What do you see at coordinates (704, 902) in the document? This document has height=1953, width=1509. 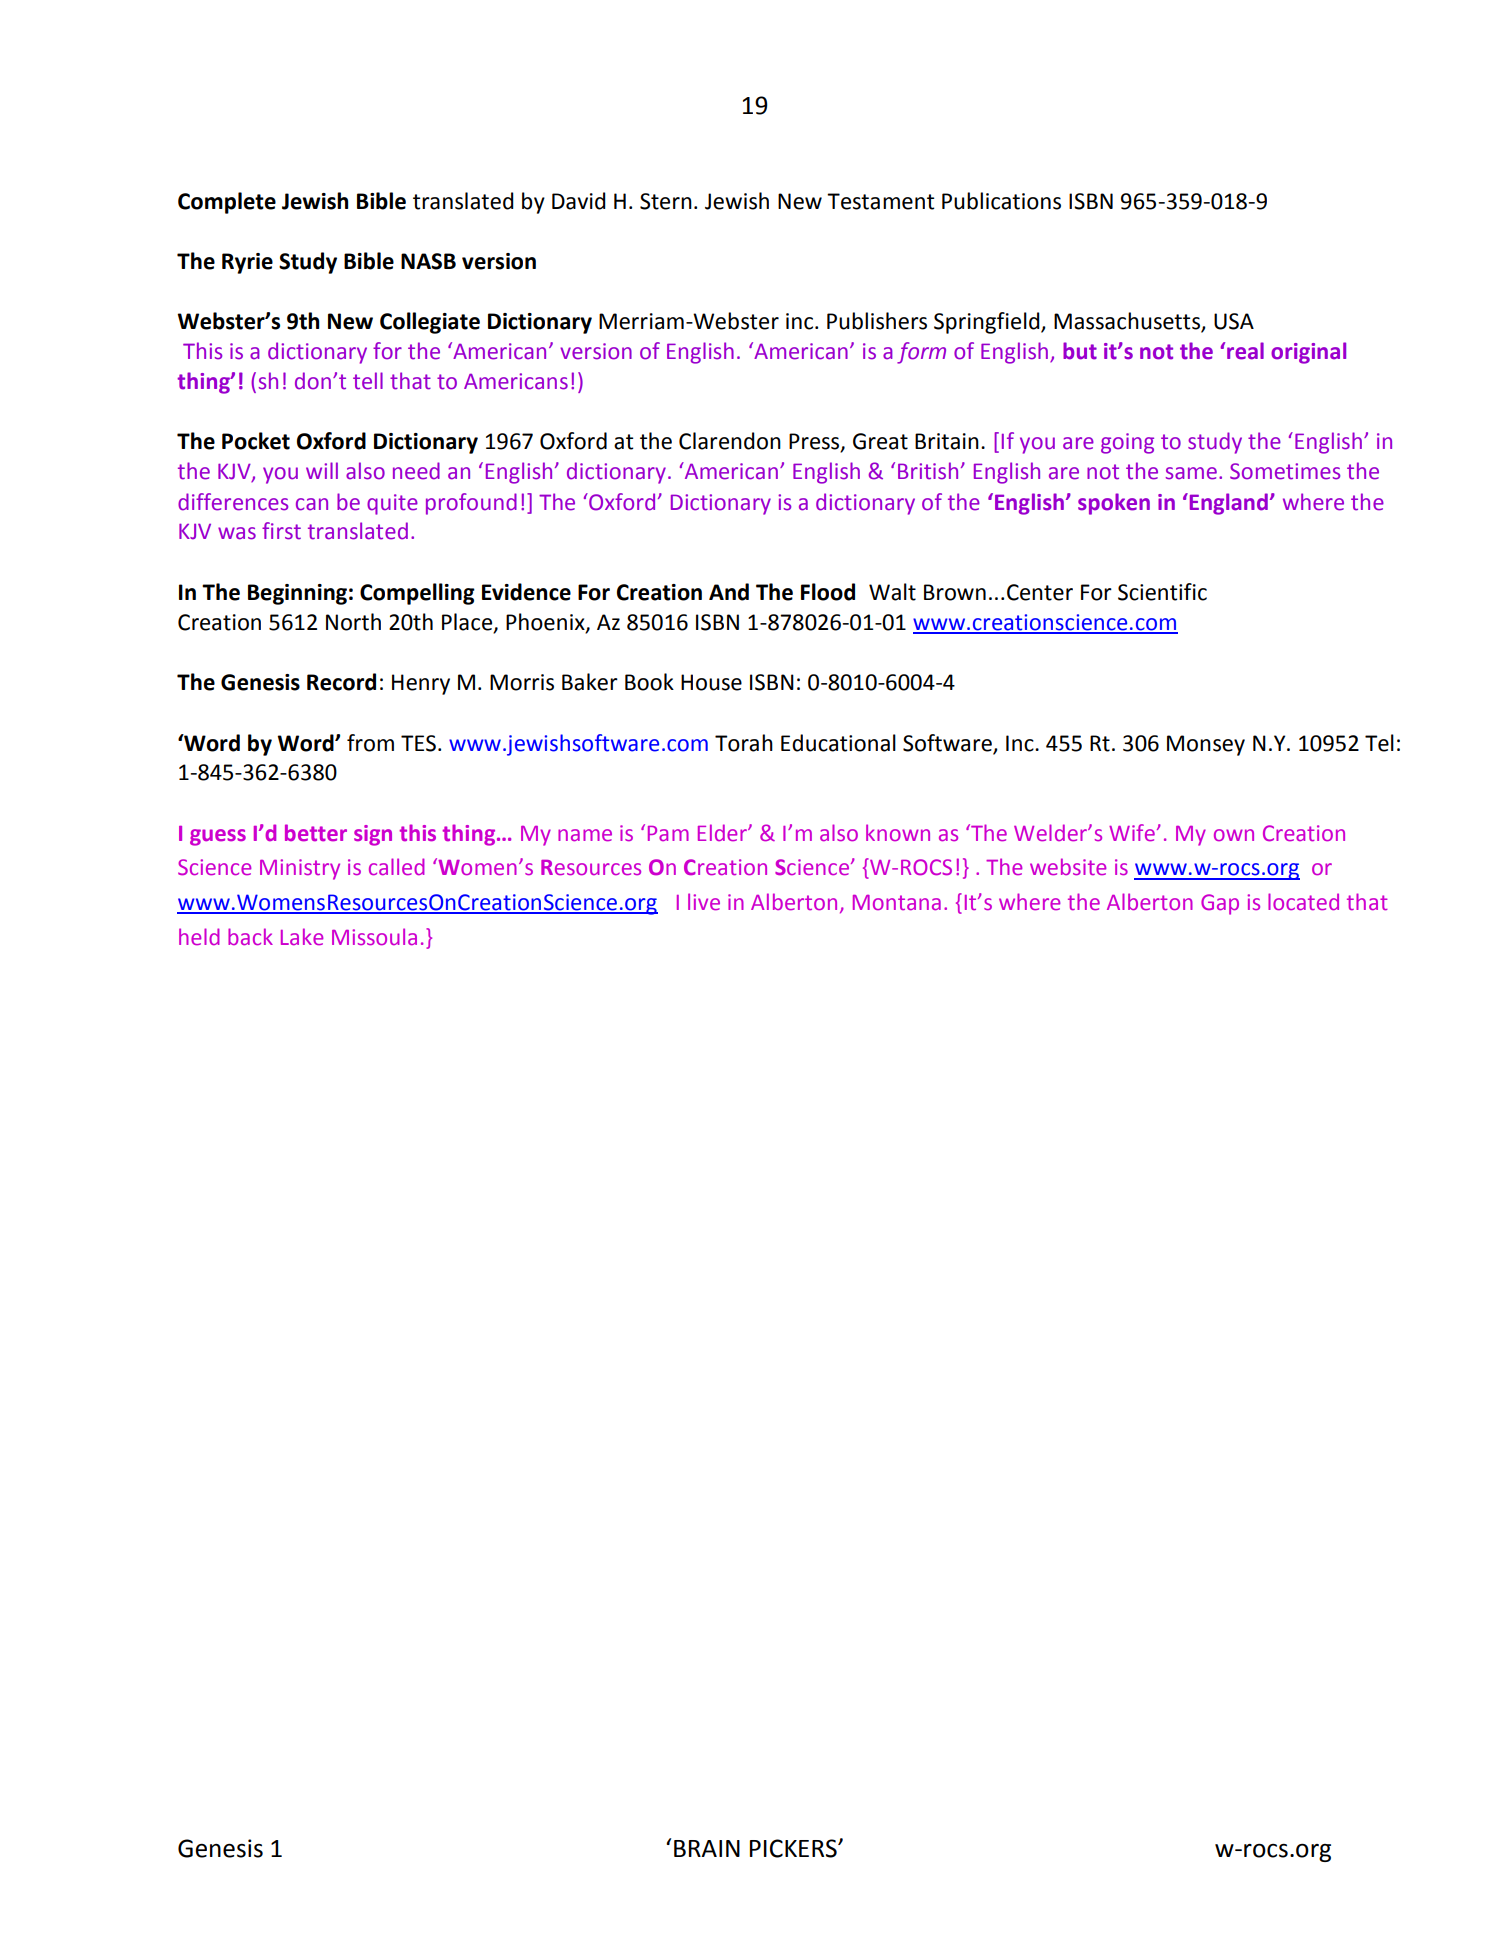 I see `live` at bounding box center [704, 902].
